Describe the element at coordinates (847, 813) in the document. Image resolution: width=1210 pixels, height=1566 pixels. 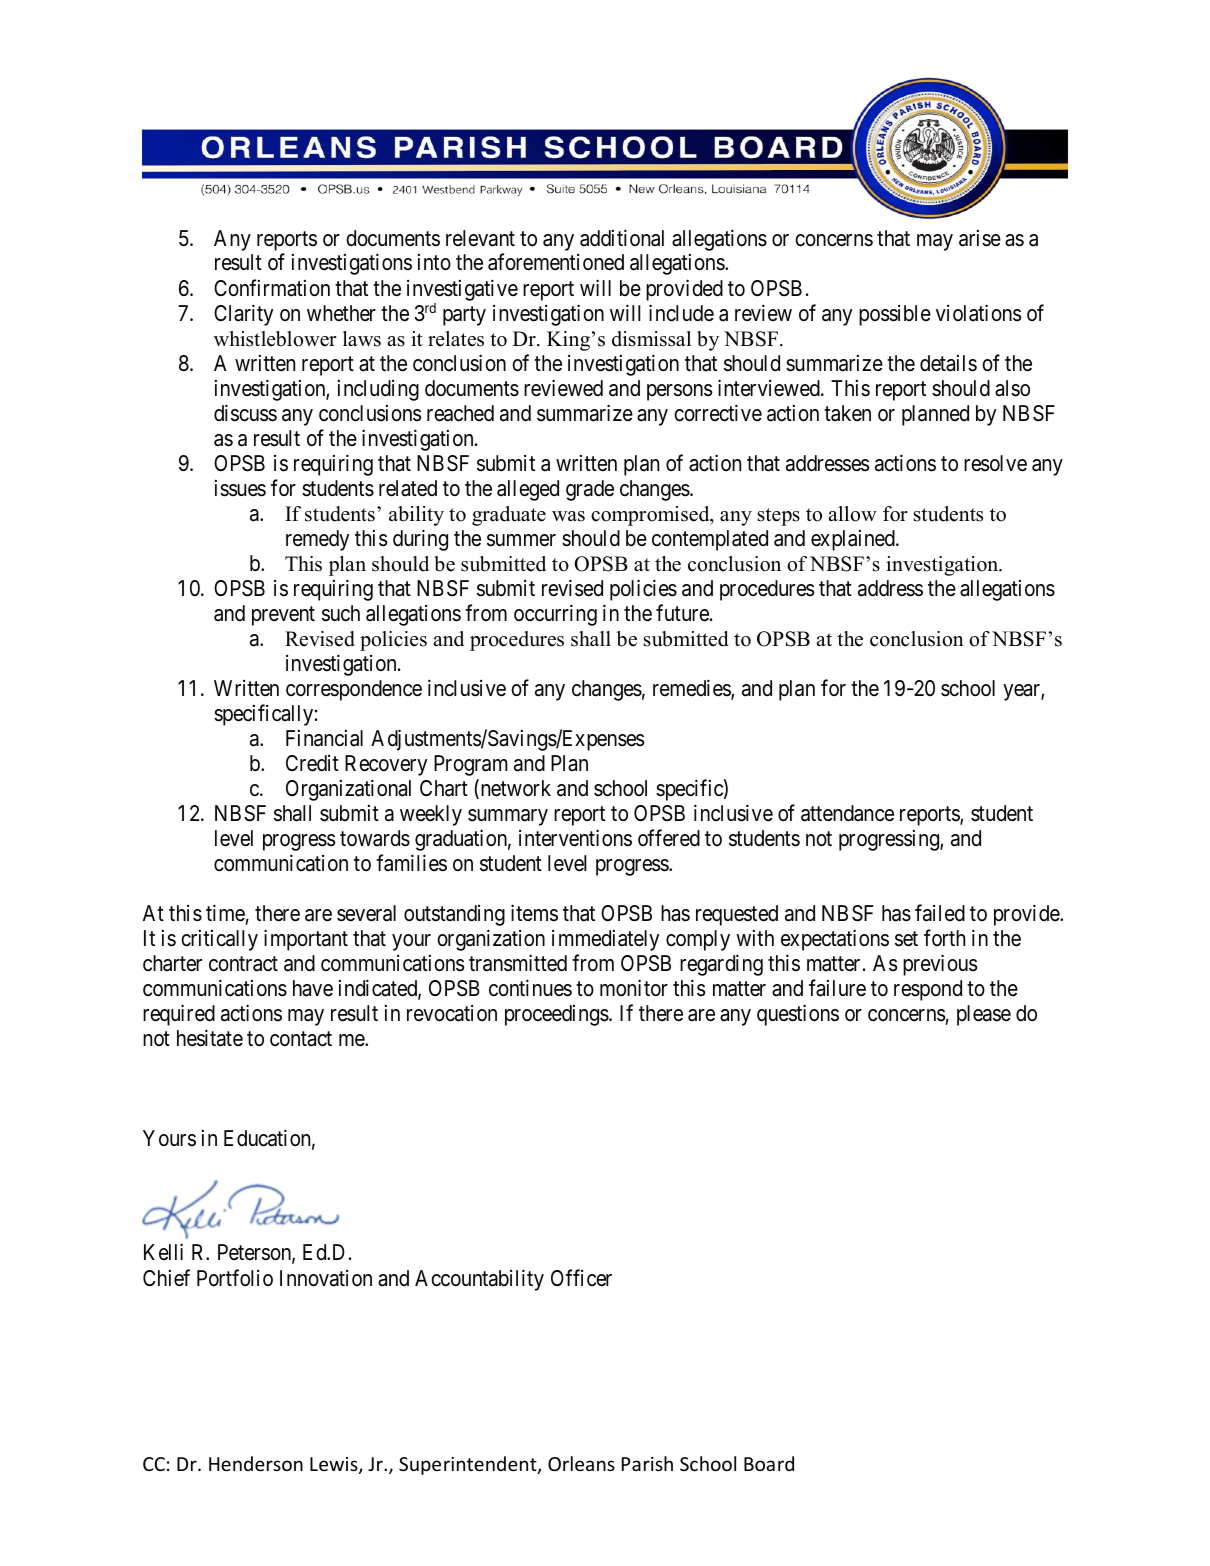
I see `attendance` at that location.
